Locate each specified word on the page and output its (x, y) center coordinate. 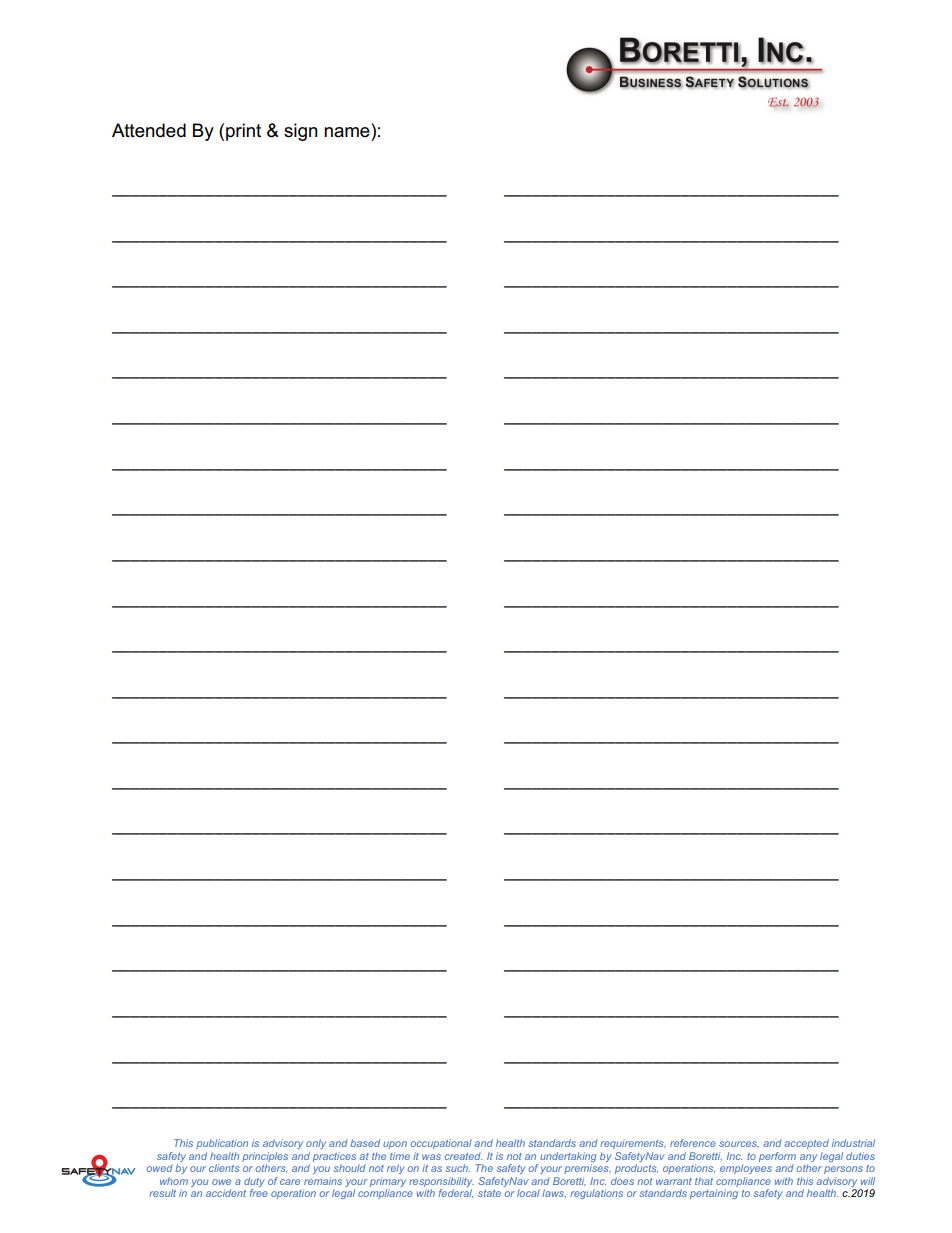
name (347, 132)
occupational (441, 1144)
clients (224, 1168)
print (243, 132)
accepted (806, 1144)
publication (222, 1144)
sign (301, 132)
